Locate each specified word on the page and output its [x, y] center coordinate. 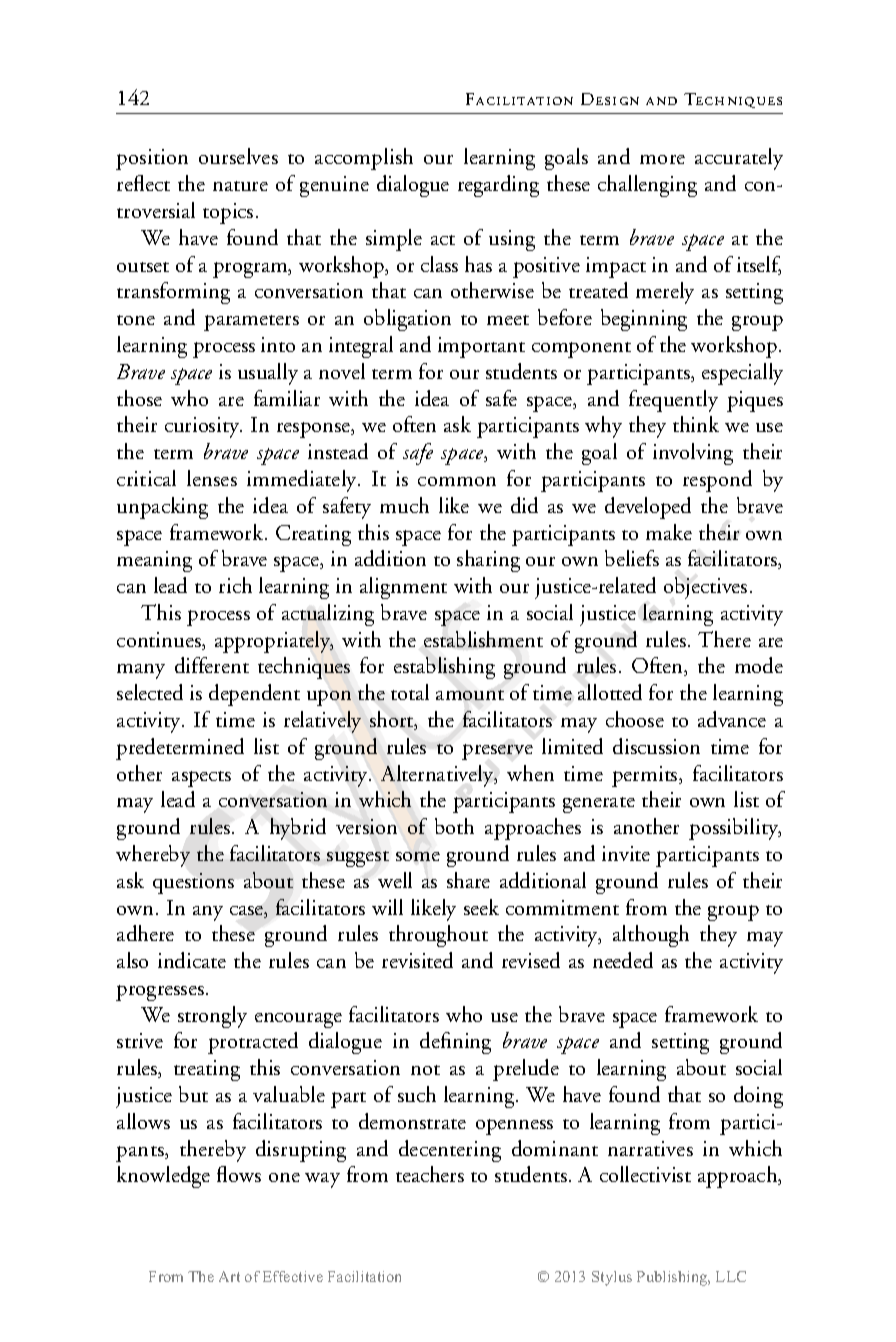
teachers [430, 1174]
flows [239, 1174]
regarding [498, 186]
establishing [444, 668]
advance [732, 719]
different [212, 665]
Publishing [673, 1278]
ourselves [238, 156]
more [662, 159]
